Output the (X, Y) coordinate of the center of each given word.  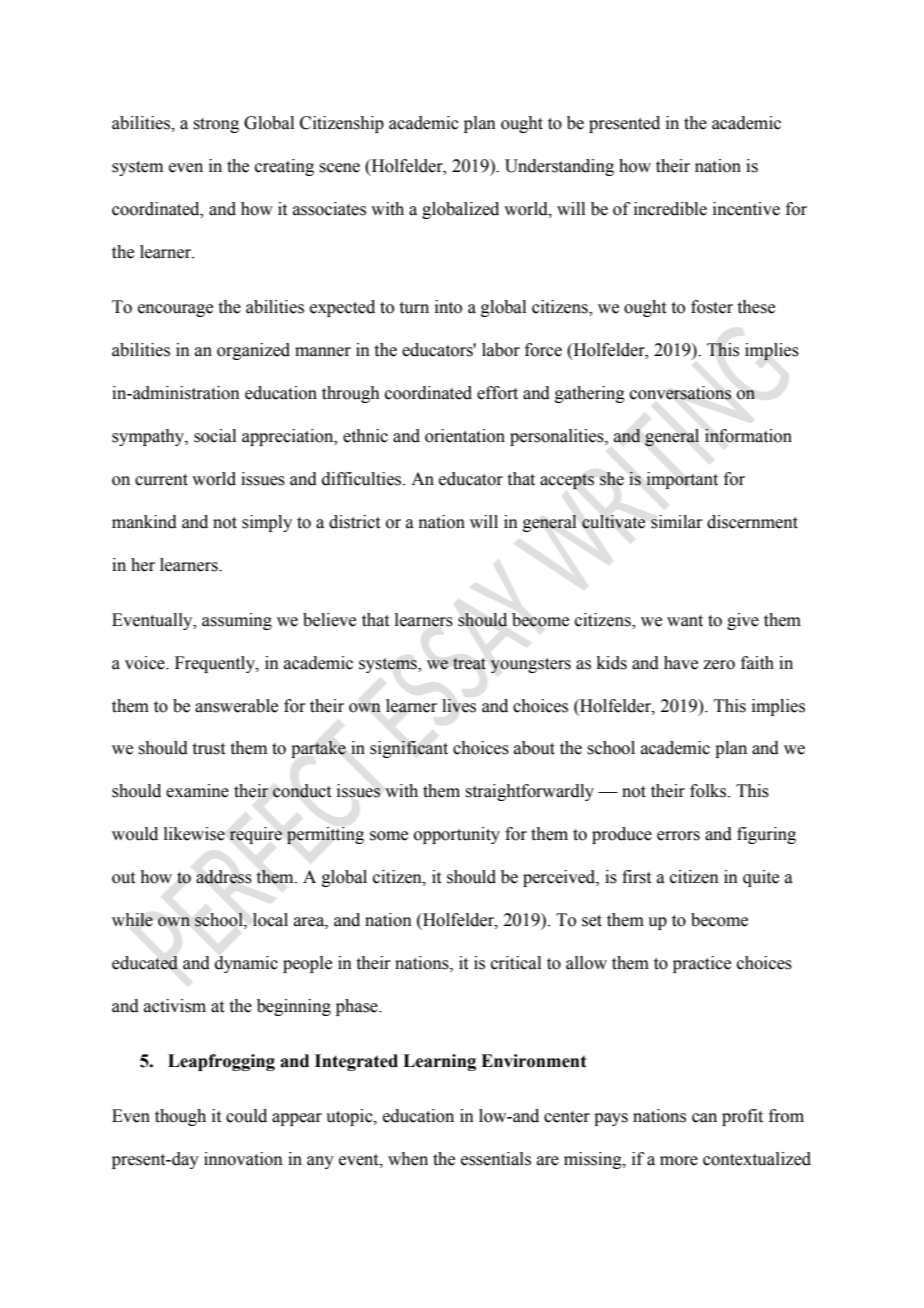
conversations (681, 393)
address (224, 877)
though (180, 1117)
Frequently (216, 664)
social (215, 436)
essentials (496, 1159)
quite (761, 878)
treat (469, 663)
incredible (670, 209)
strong (216, 125)
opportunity (457, 835)
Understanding (559, 167)
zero (719, 665)
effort (497, 393)
